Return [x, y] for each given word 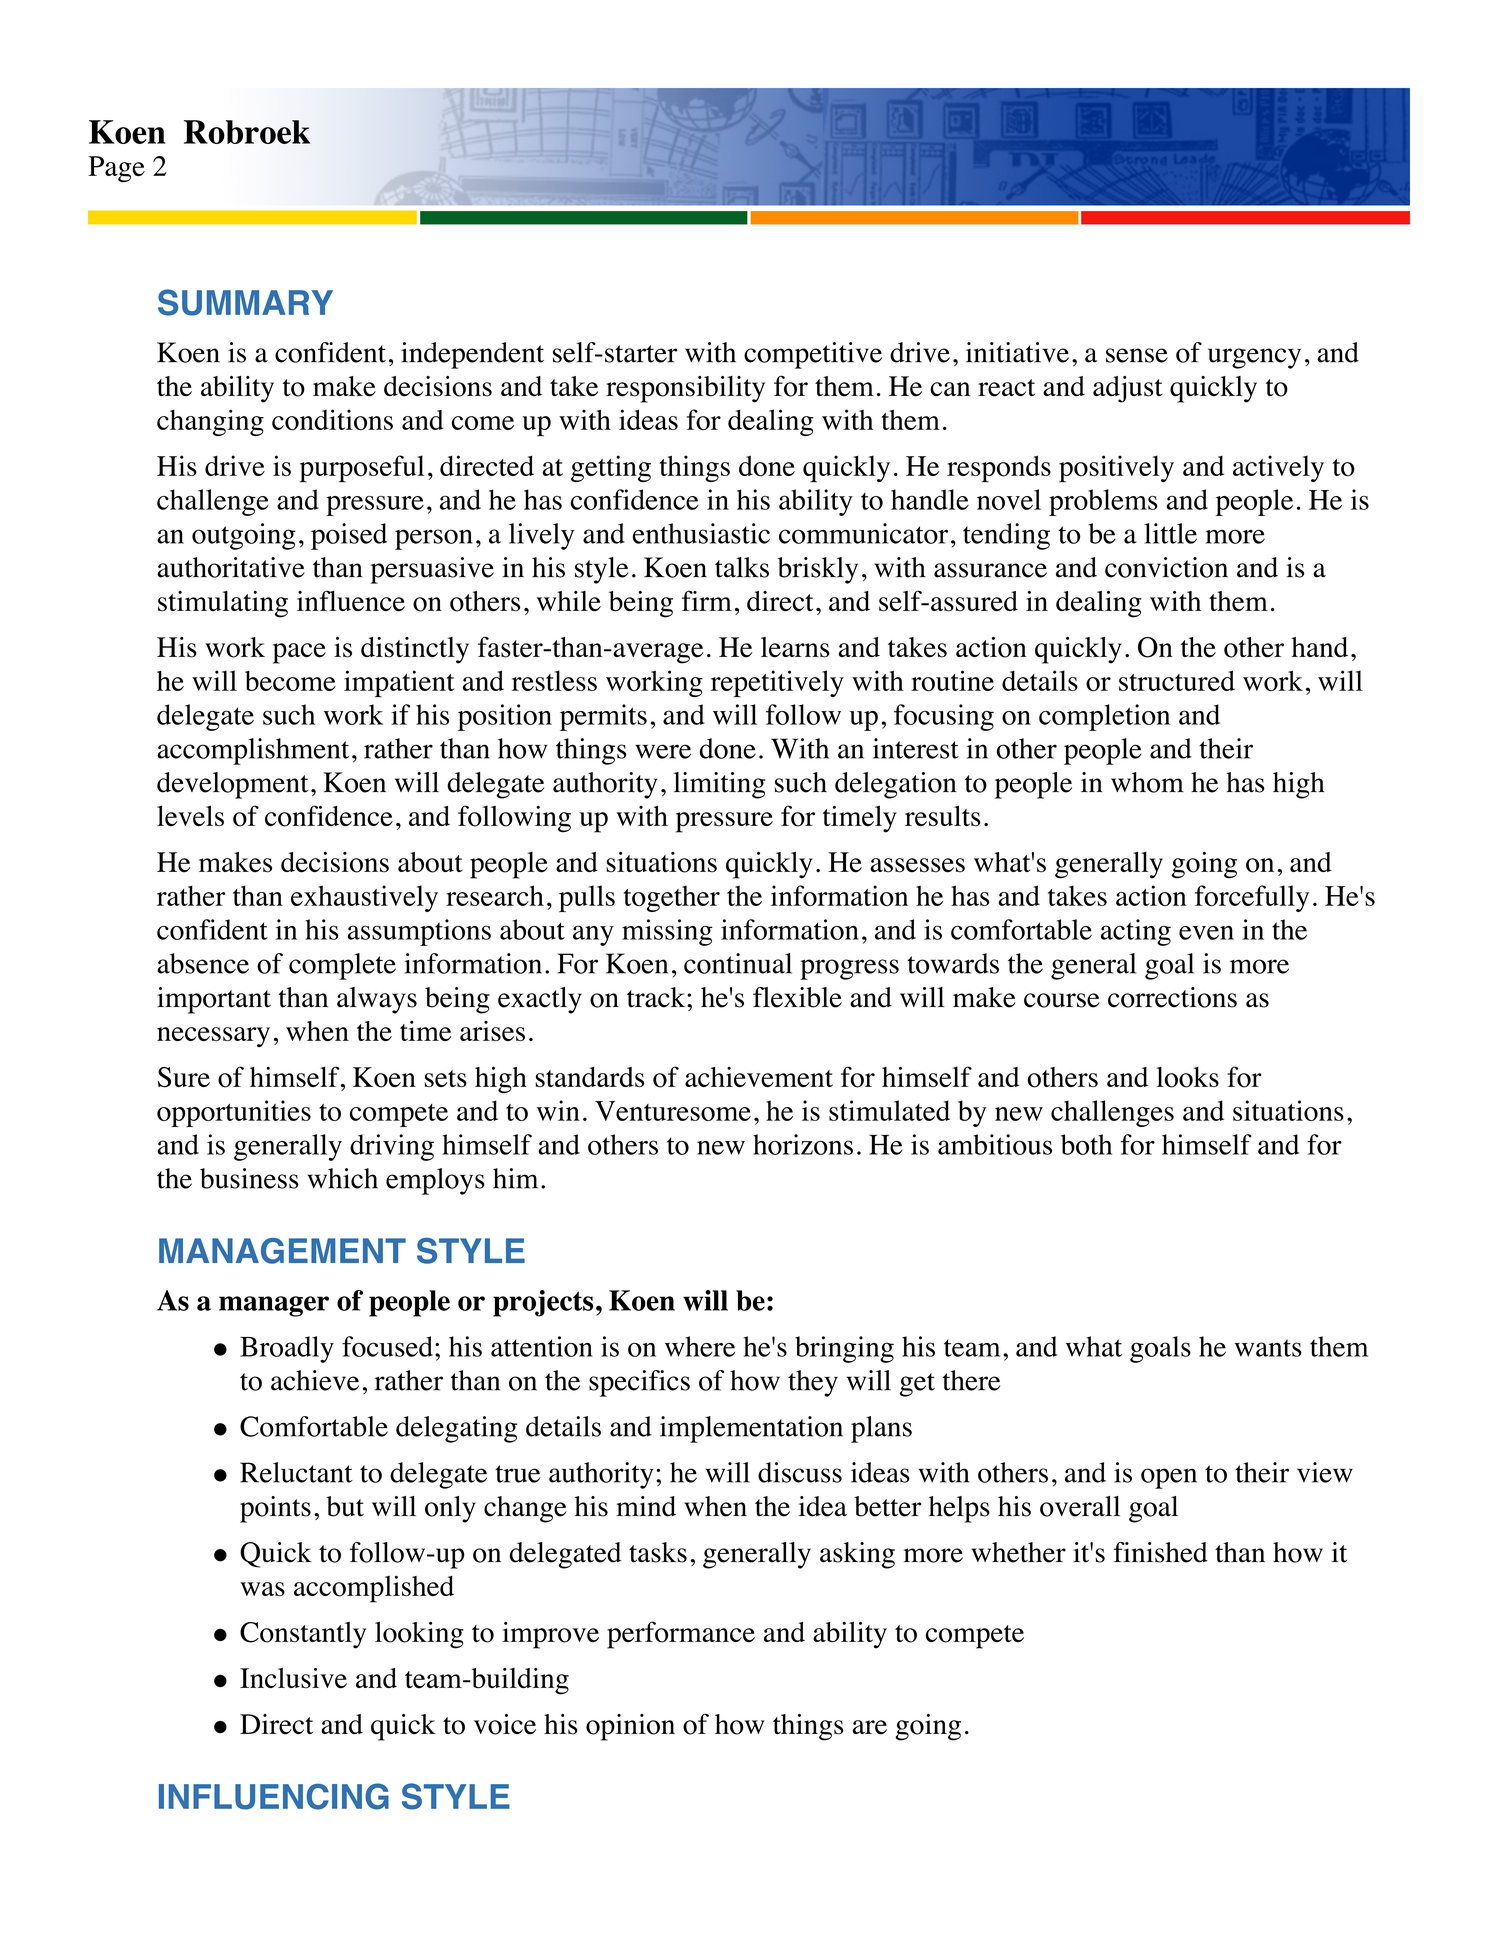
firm [707, 600]
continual [738, 963]
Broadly [287, 1349]
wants [1268, 1348]
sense [1137, 355]
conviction [1166, 567]
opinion [630, 1727]
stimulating [223, 604]
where [700, 1346]
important [214, 1000]
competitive [813, 355]
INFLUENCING [274, 1796]
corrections [1172, 997]
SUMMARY [245, 302]
